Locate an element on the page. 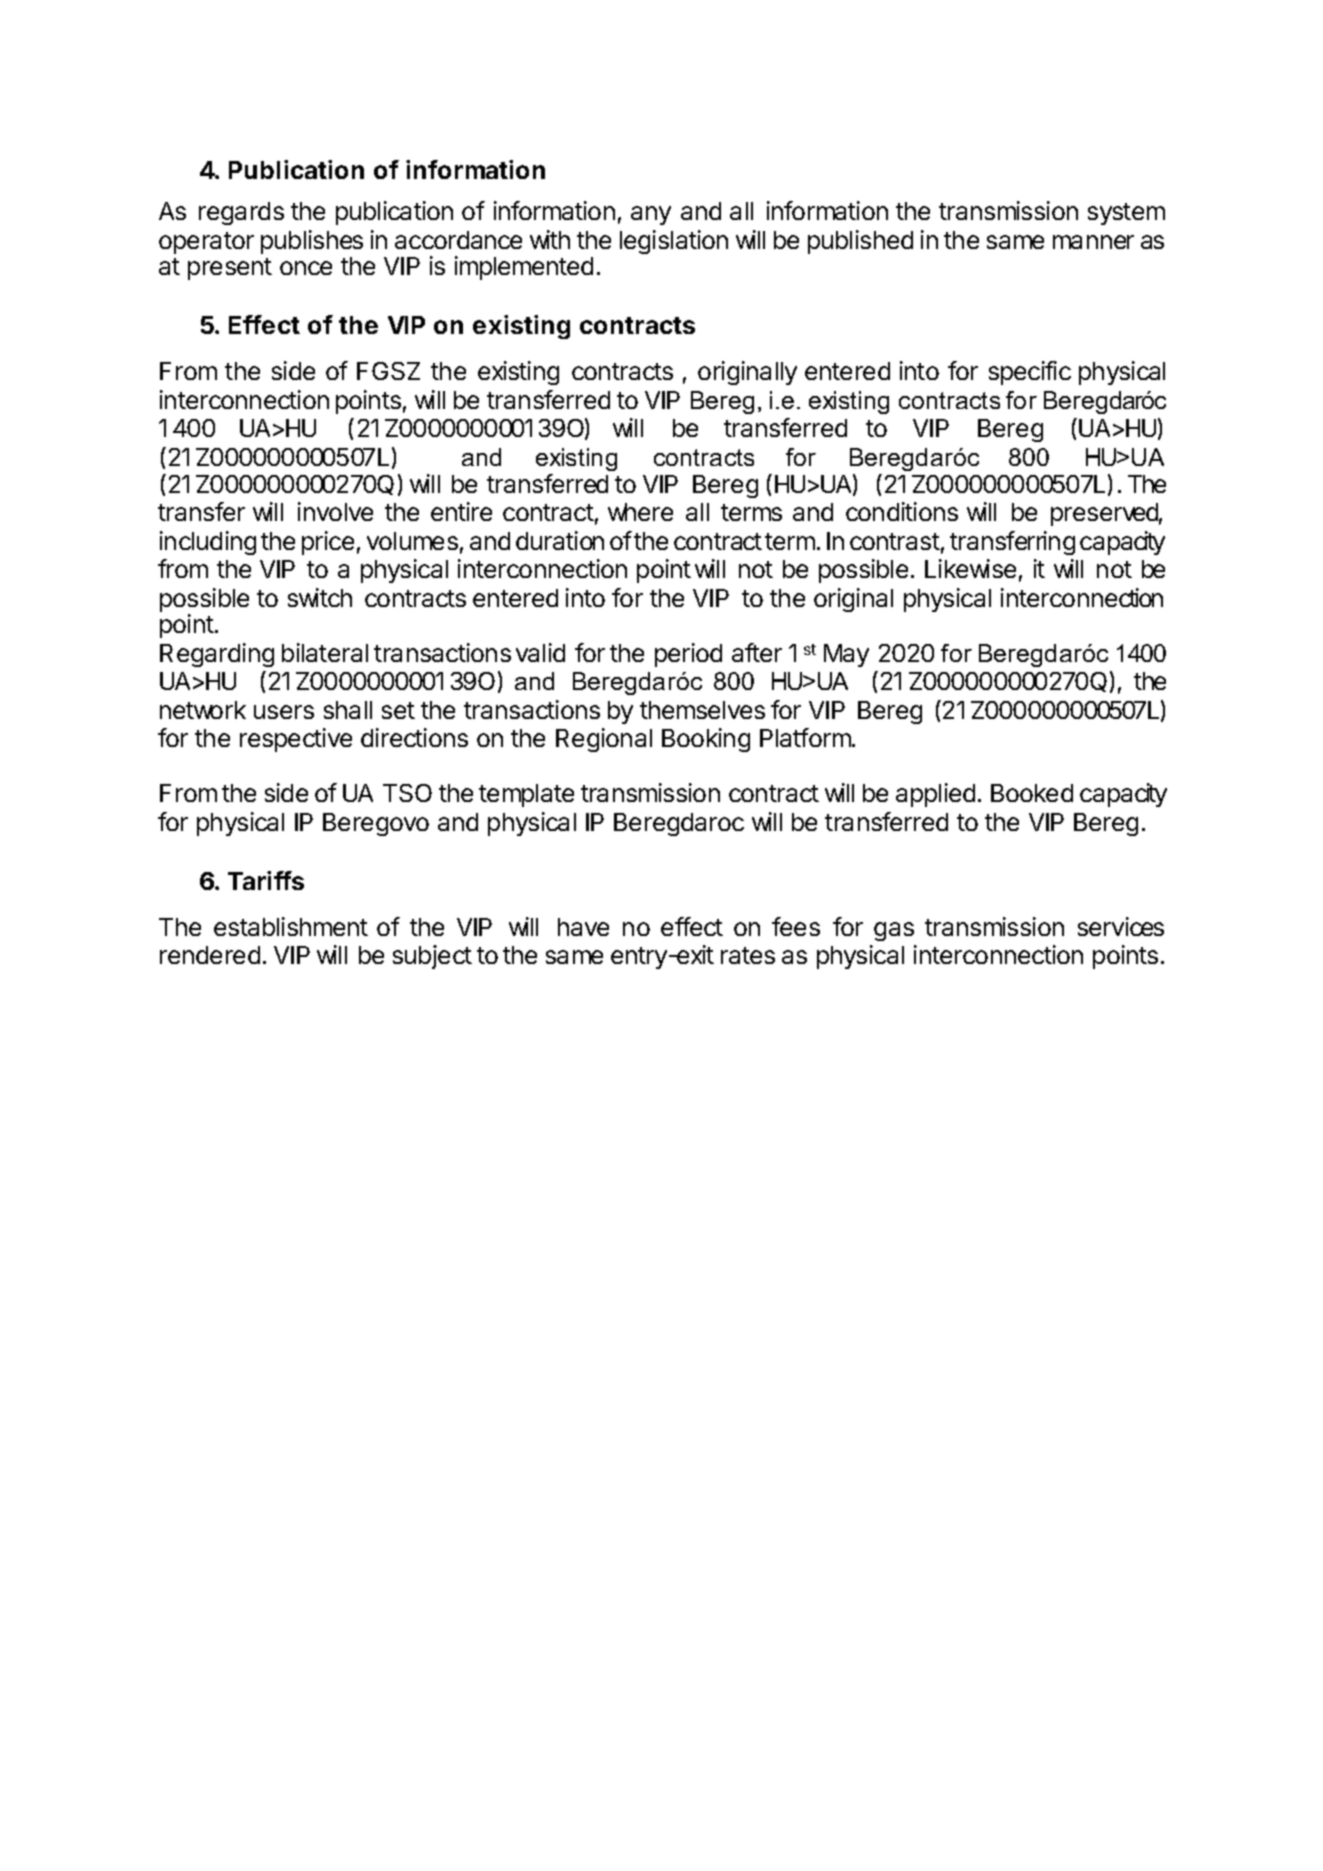 This document has height=1871, width=1323. manner is located at coordinates (1093, 242).
